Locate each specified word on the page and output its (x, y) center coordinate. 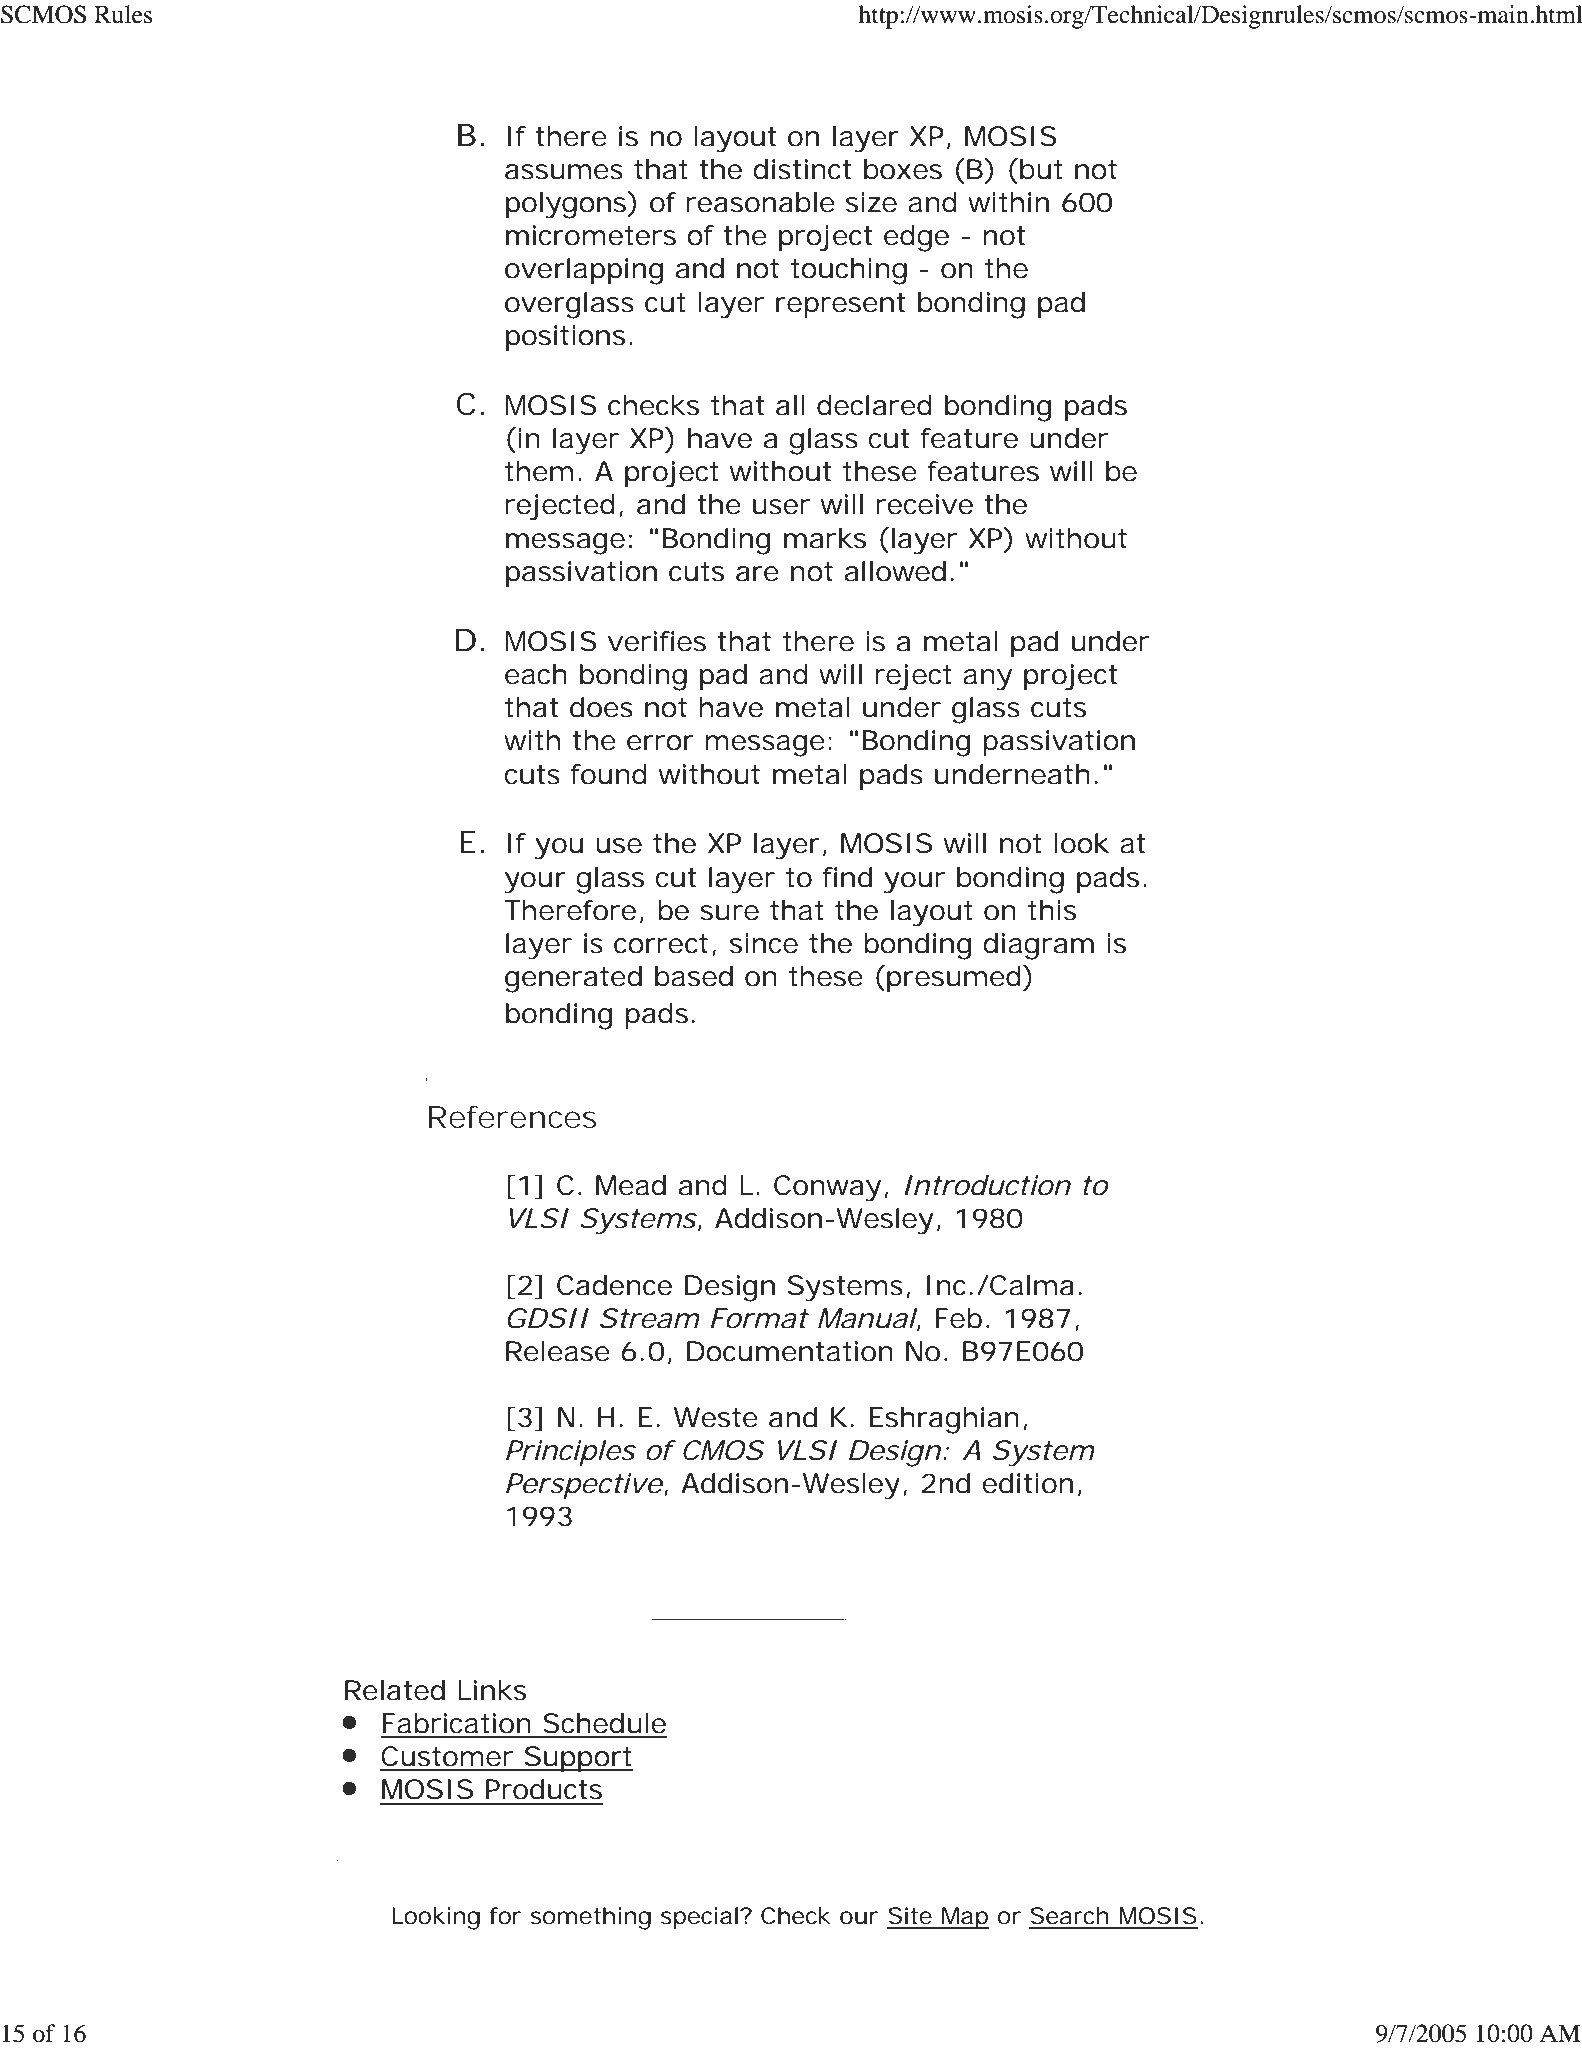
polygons (566, 205)
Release (558, 1351)
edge (916, 238)
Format (759, 1318)
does (601, 707)
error (660, 743)
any (987, 680)
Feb (959, 1318)
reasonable (761, 202)
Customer (447, 1756)
